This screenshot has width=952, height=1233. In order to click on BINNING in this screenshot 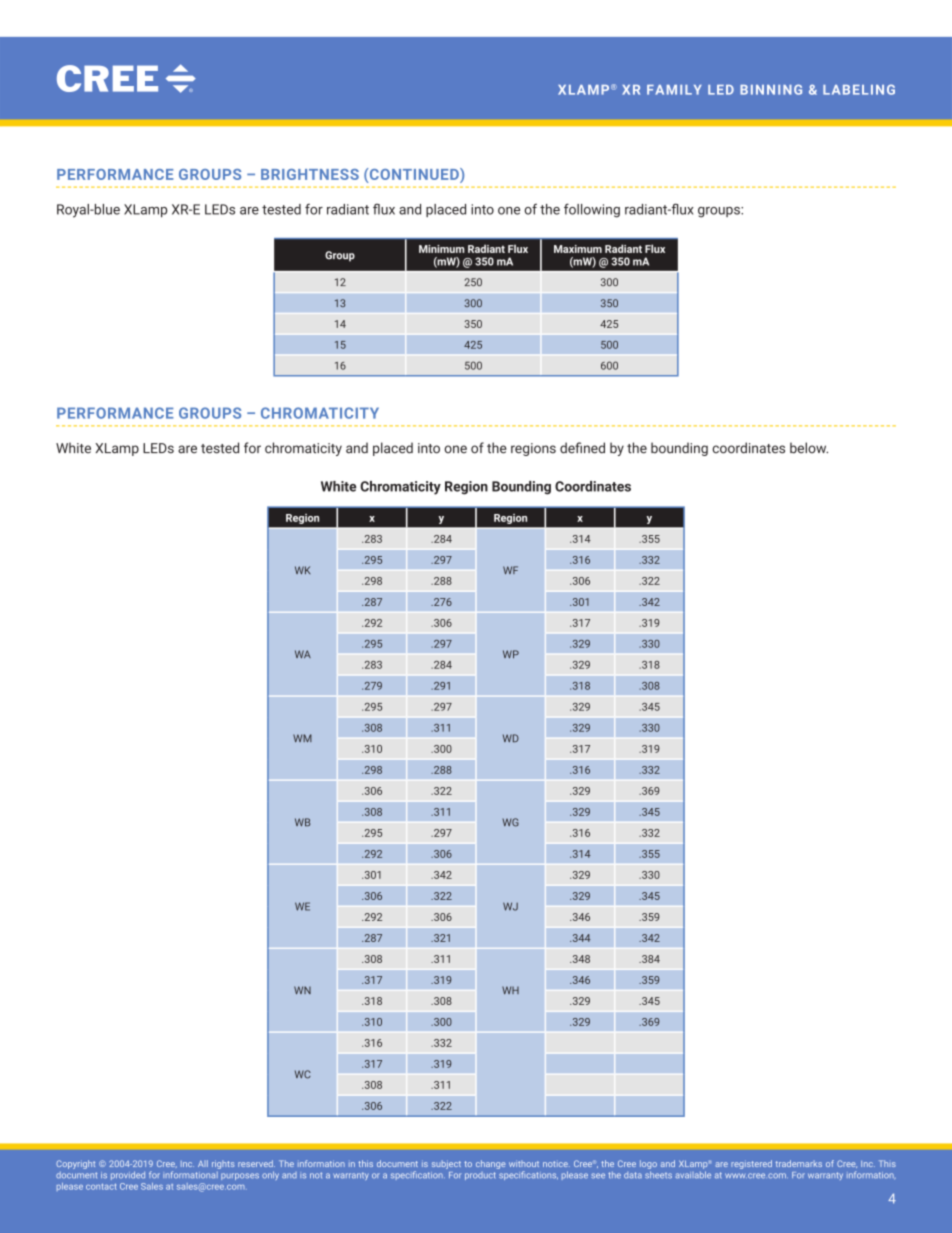, I will do `click(771, 89)`.
